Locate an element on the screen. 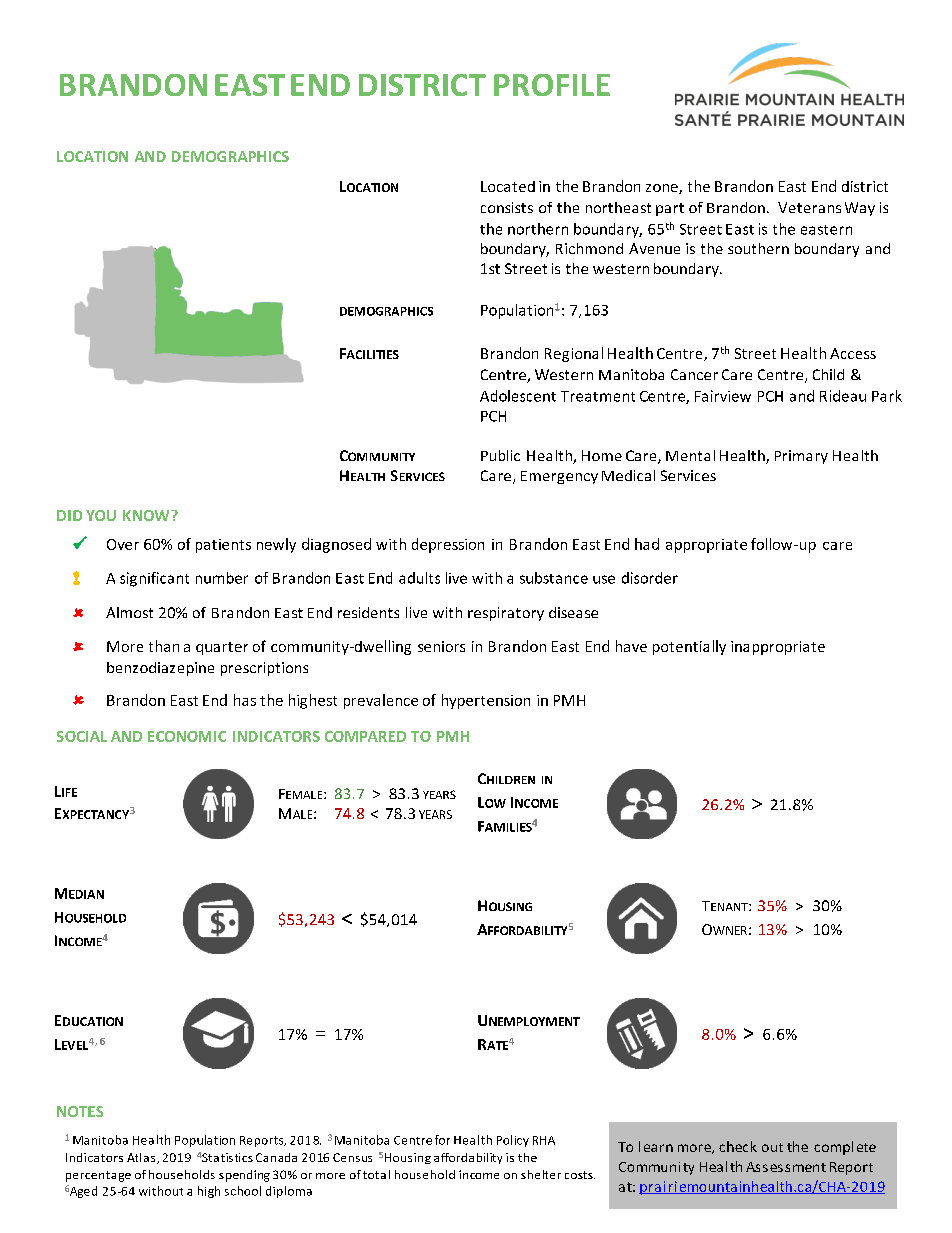 This screenshot has width=952, height=1233. than is located at coordinates (164, 646).
